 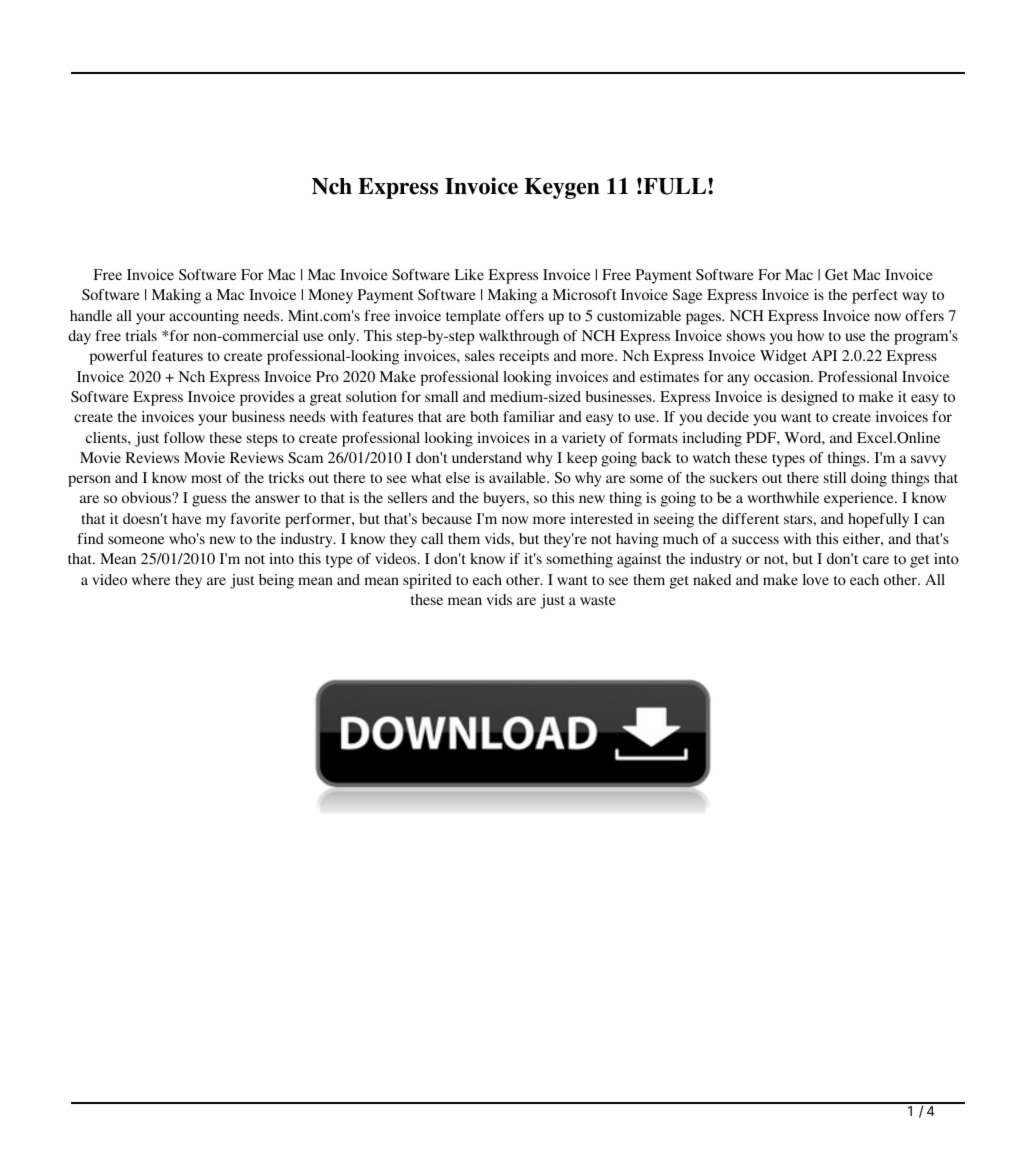 What do you see at coordinates (469, 274) in the screenshot?
I see `Like` at bounding box center [469, 274].
